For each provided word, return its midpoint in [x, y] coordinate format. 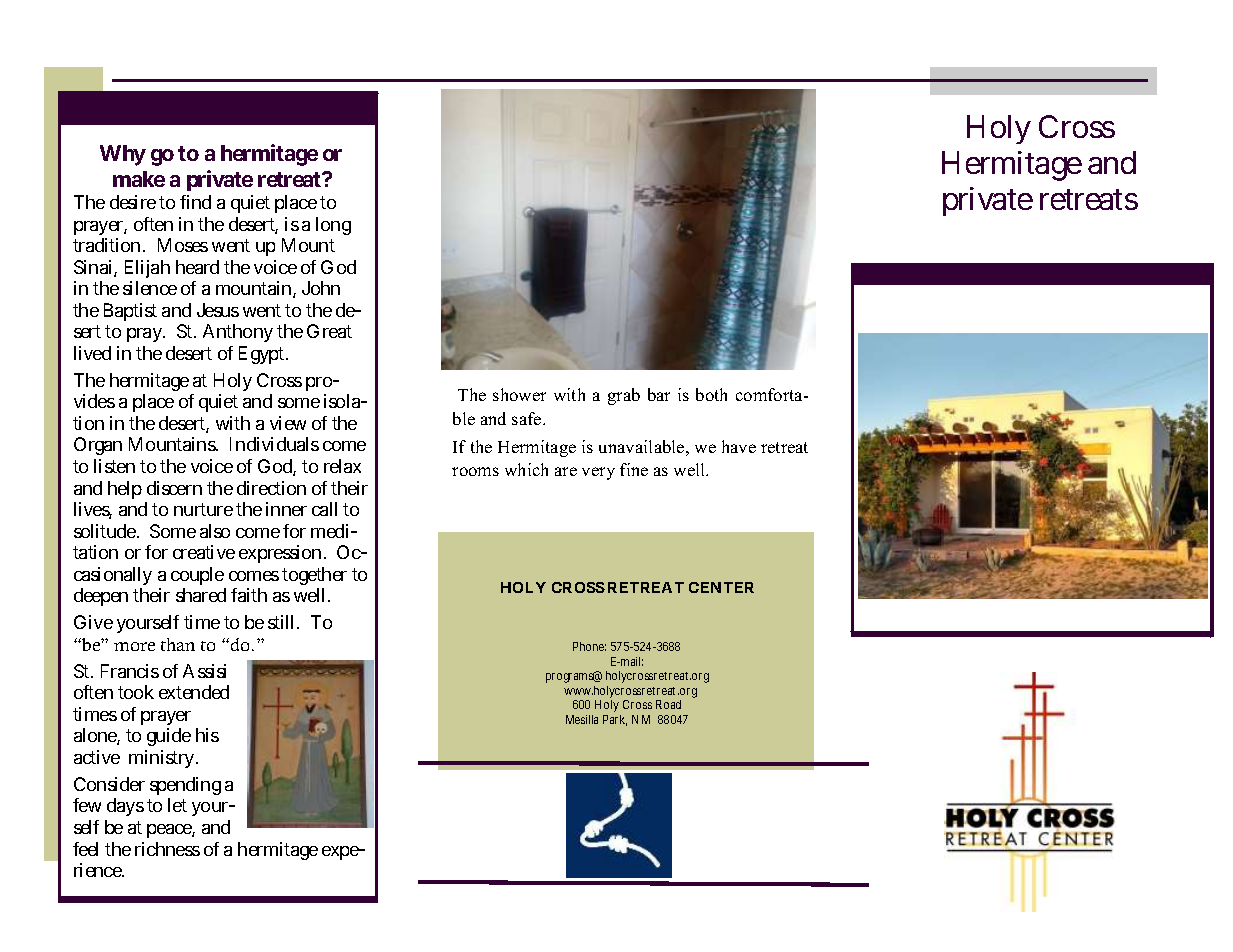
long [333, 226]
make [139, 179]
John [321, 288]
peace [171, 831]
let [177, 805]
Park [615, 720]
